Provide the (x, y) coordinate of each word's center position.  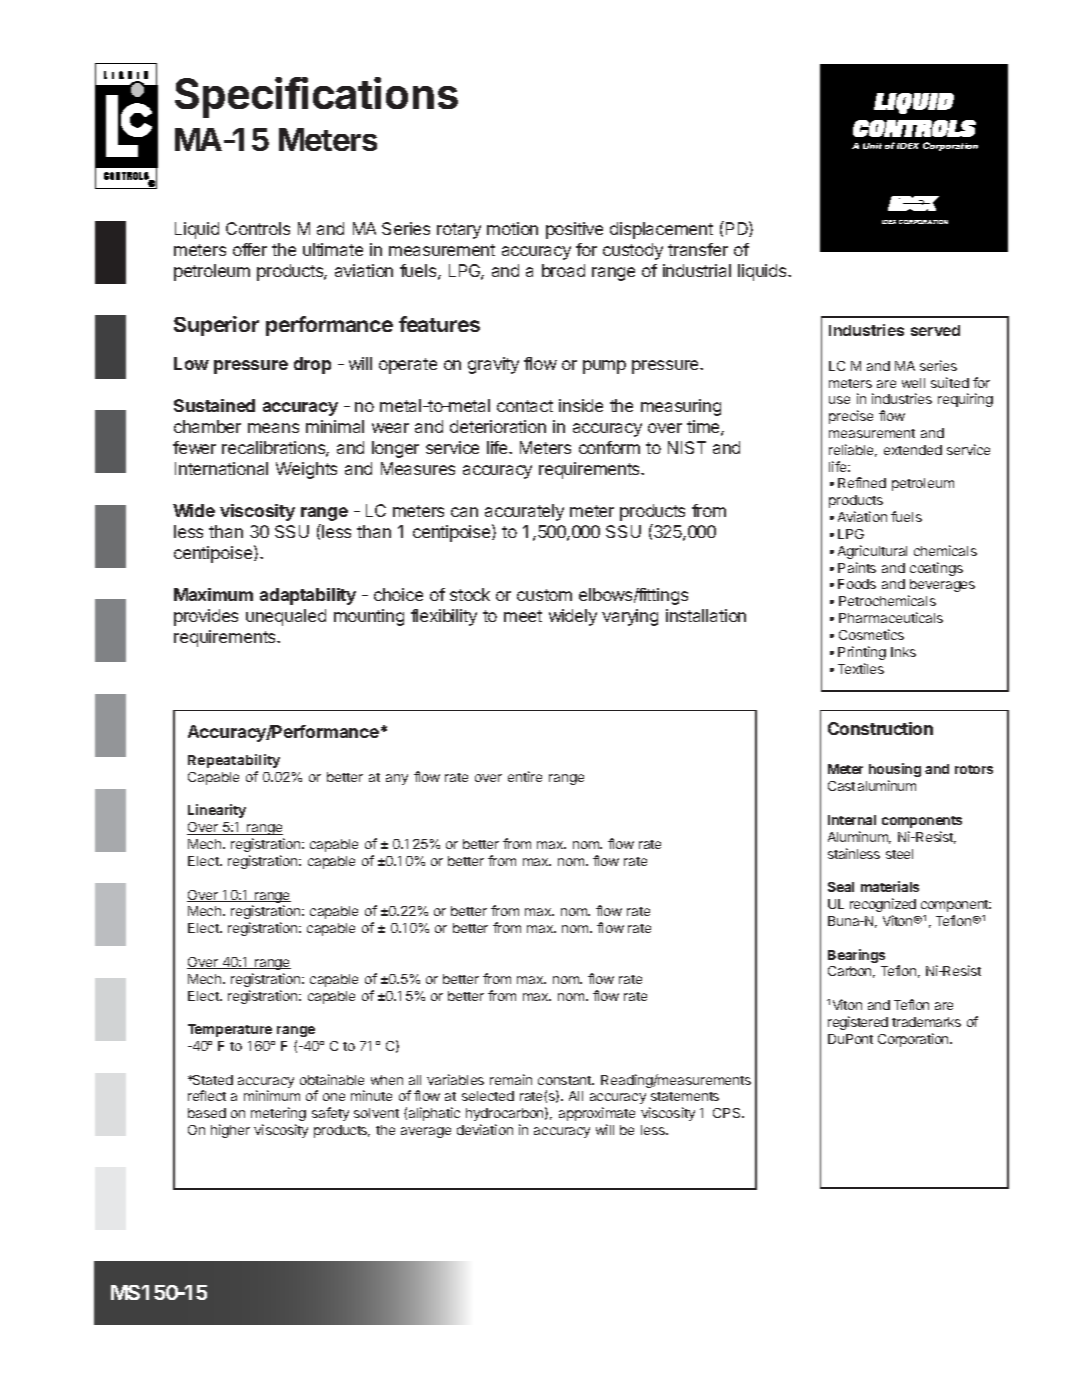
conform (609, 447)
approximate (597, 1114)
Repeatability (234, 761)
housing (895, 770)
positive (574, 230)
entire (525, 776)
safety (330, 1114)
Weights (306, 470)
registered (858, 1023)
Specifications (316, 97)
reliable (853, 450)
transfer (698, 249)
